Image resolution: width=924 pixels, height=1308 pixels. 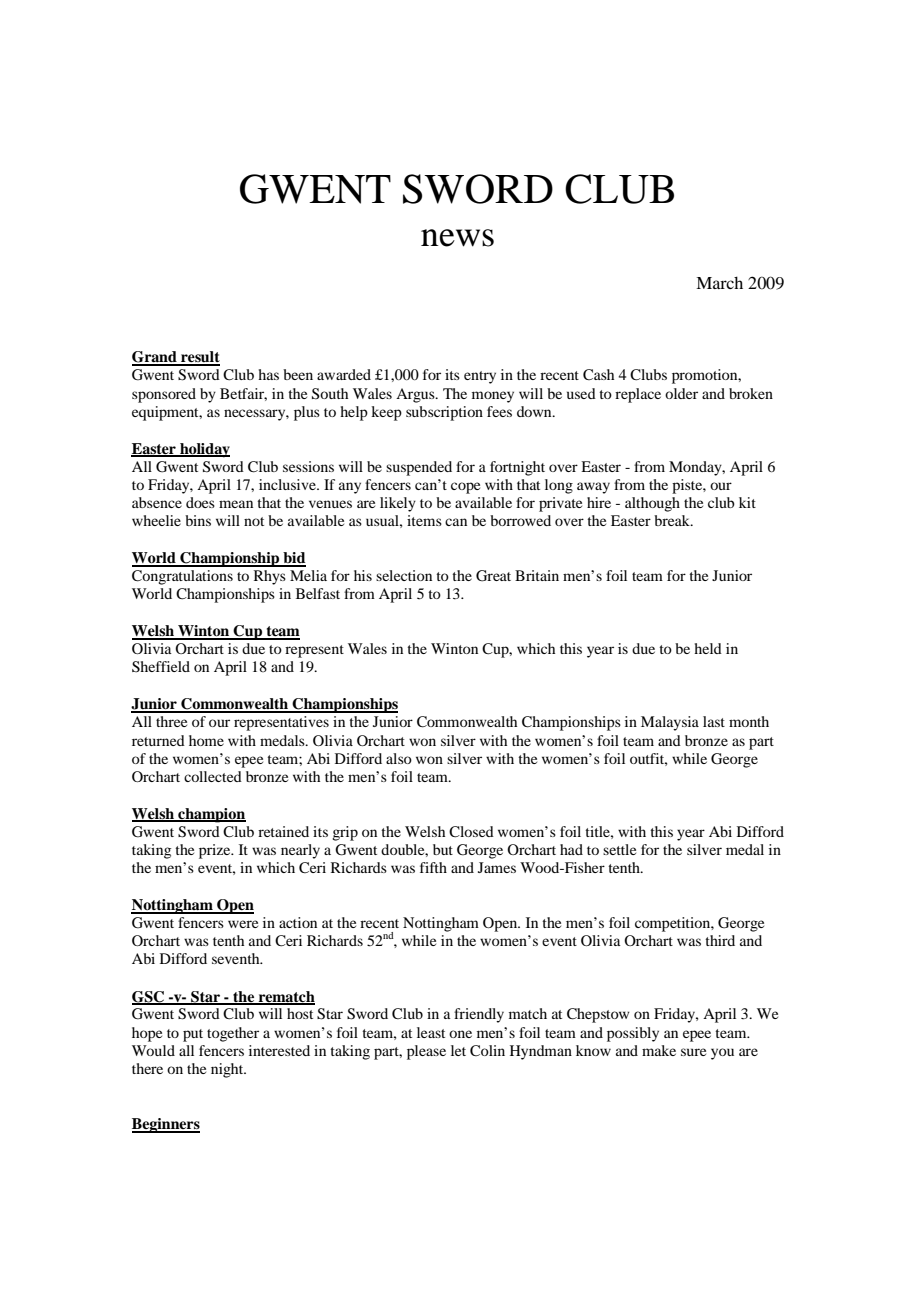 What do you see at coordinates (199, 358) in the screenshot?
I see `result` at bounding box center [199, 358].
